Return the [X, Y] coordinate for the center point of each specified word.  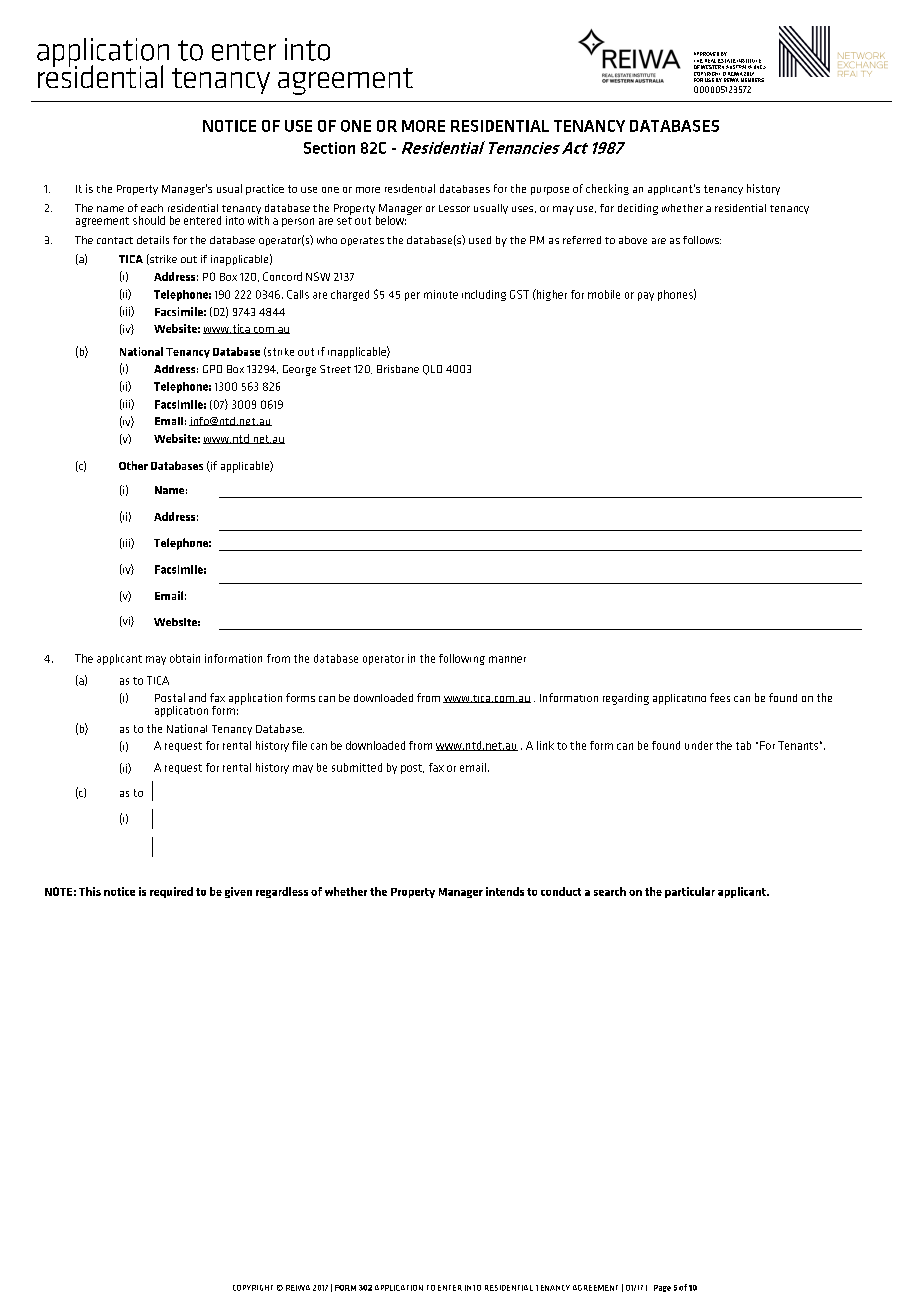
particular [690, 892]
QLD [432, 370]
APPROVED [706, 54]
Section [329, 148]
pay [646, 296]
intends [505, 891]
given [238, 892]
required [171, 892]
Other [133, 465]
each [152, 208]
